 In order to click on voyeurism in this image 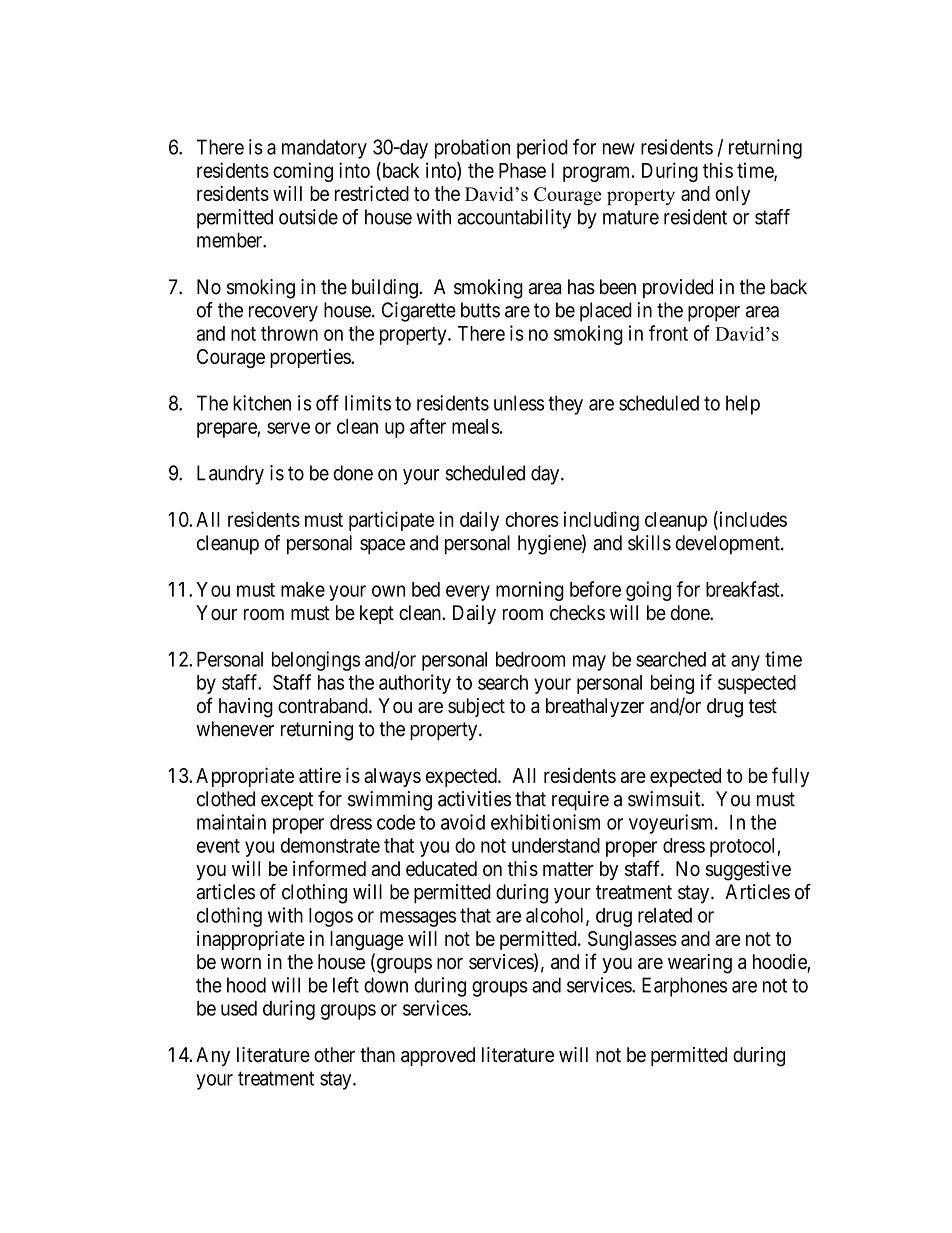, I will do `click(672, 824)`.
